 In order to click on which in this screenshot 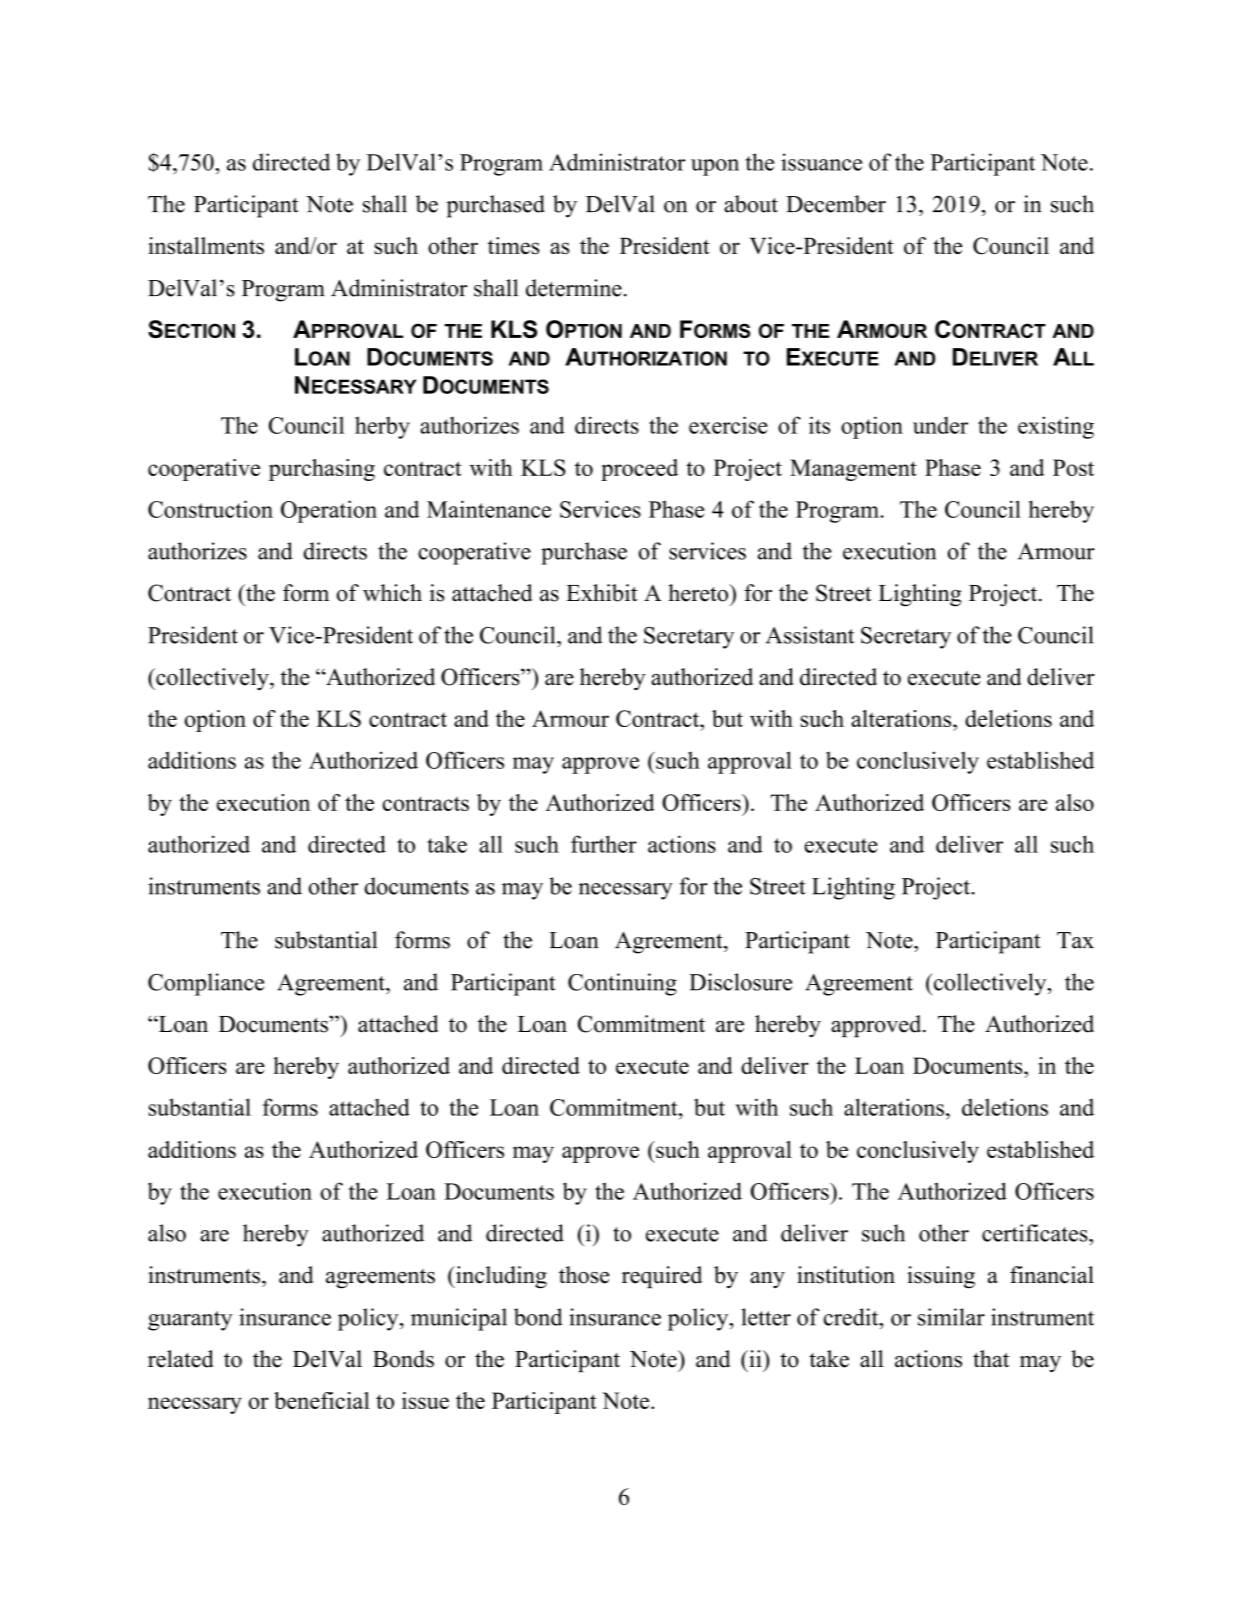, I will do `click(392, 593)`.
